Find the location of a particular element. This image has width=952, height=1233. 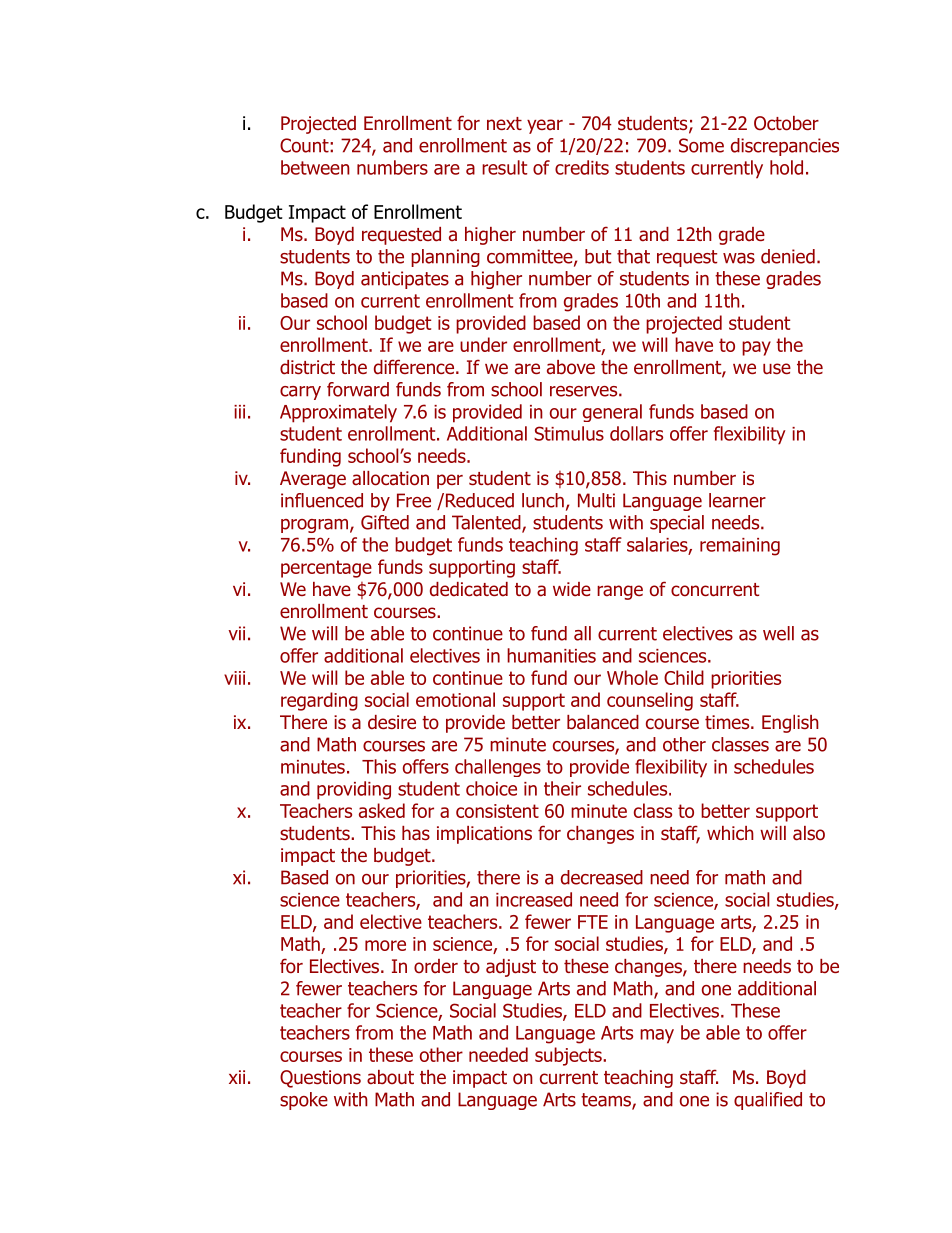

between is located at coordinates (315, 167).
